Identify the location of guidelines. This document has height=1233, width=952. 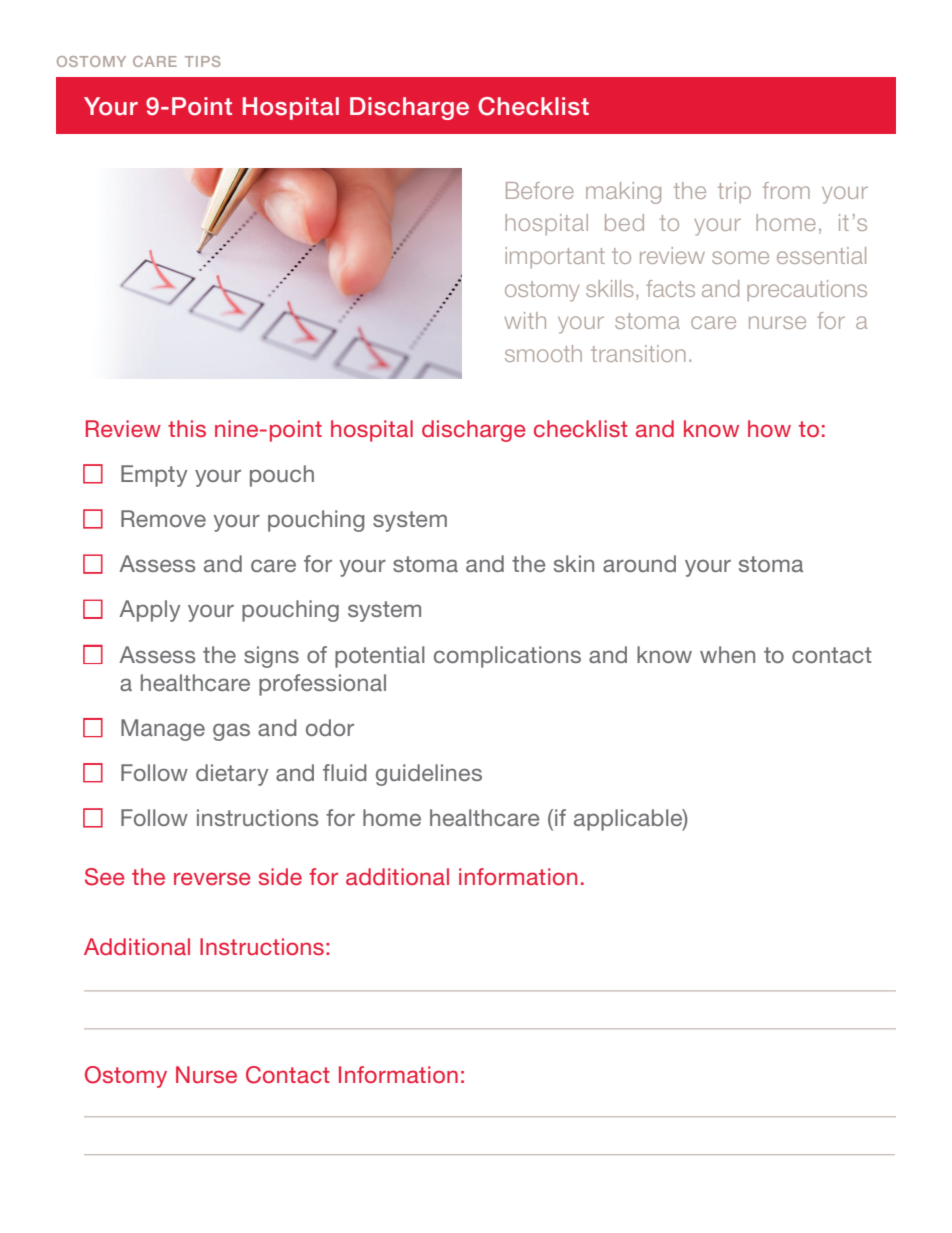
(429, 775).
